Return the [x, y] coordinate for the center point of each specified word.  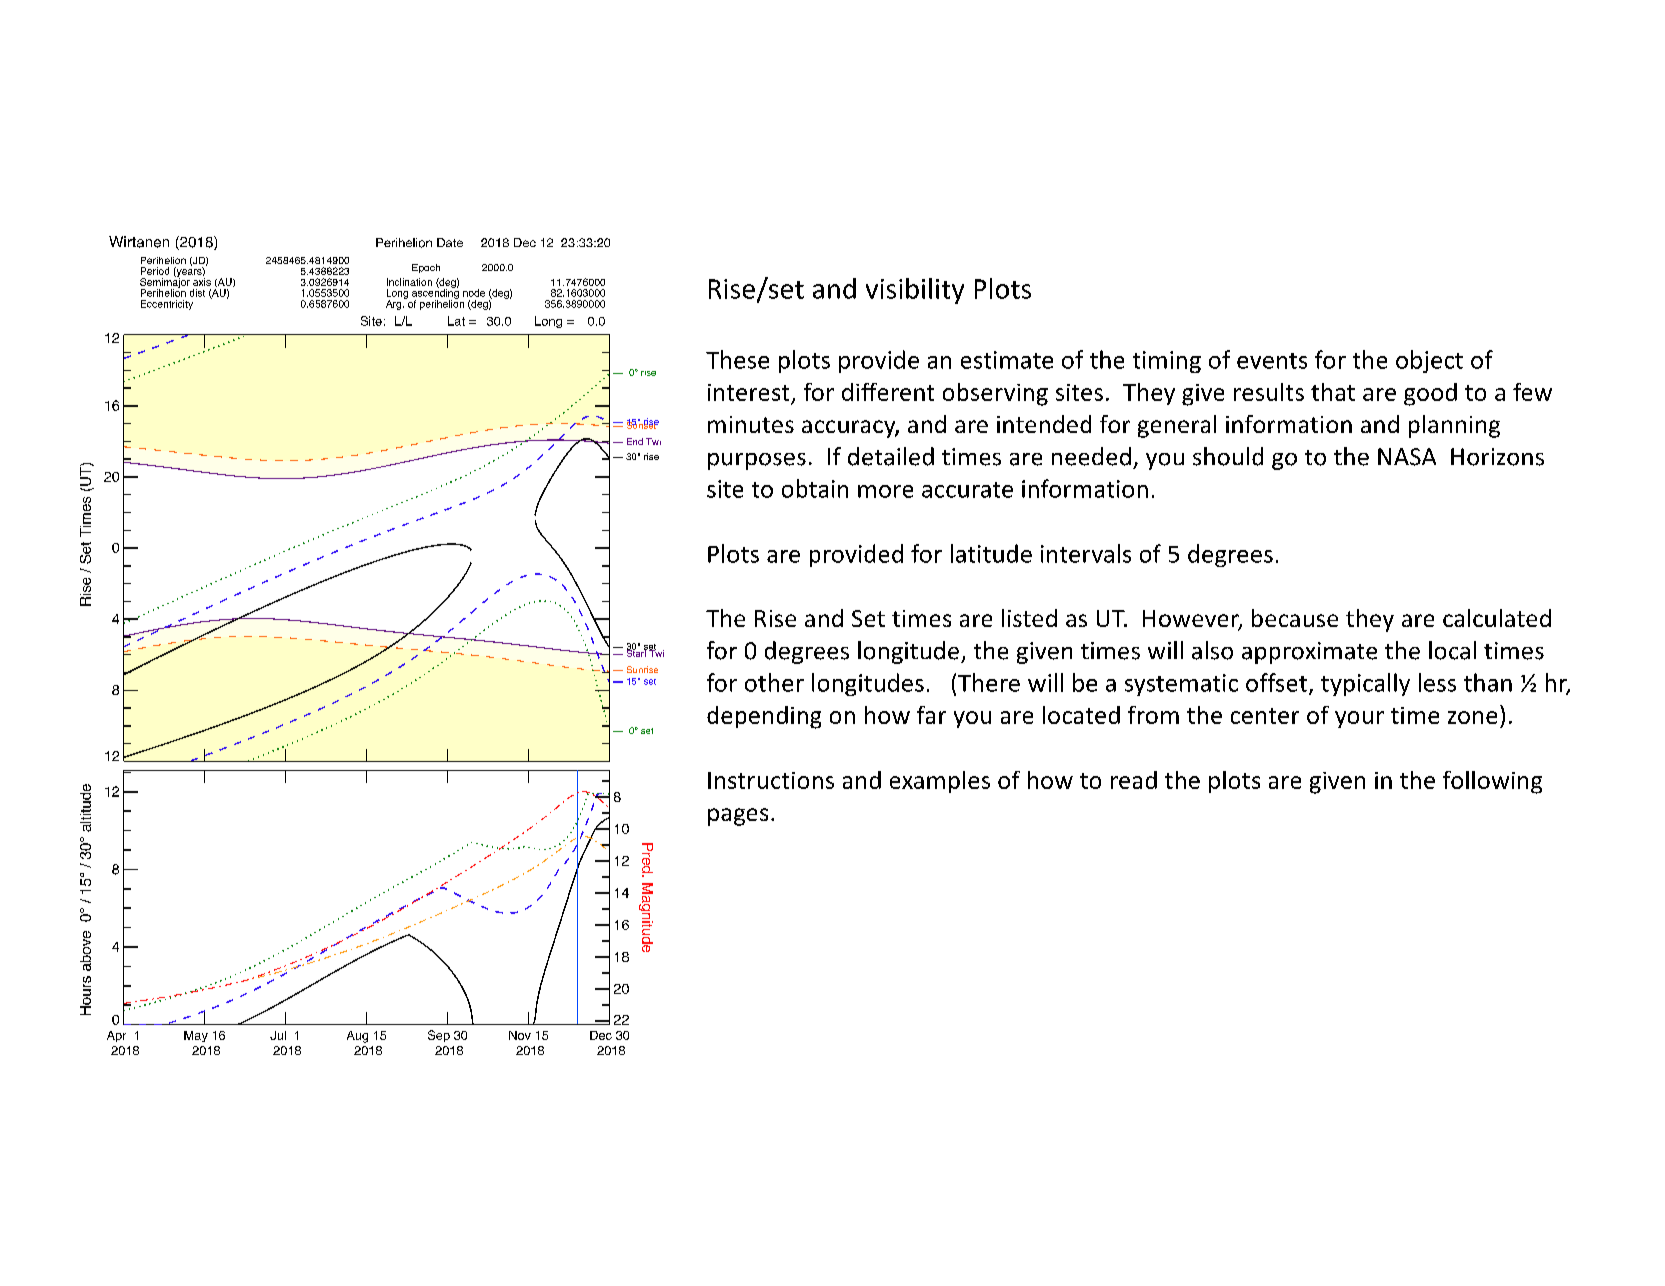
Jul [278, 1035]
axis [202, 282]
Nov [520, 1035]
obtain [815, 488]
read [1134, 780]
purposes [757, 461]
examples [940, 782]
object [1429, 361]
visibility [915, 291]
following [1492, 782]
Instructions [771, 780]
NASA [1407, 457]
